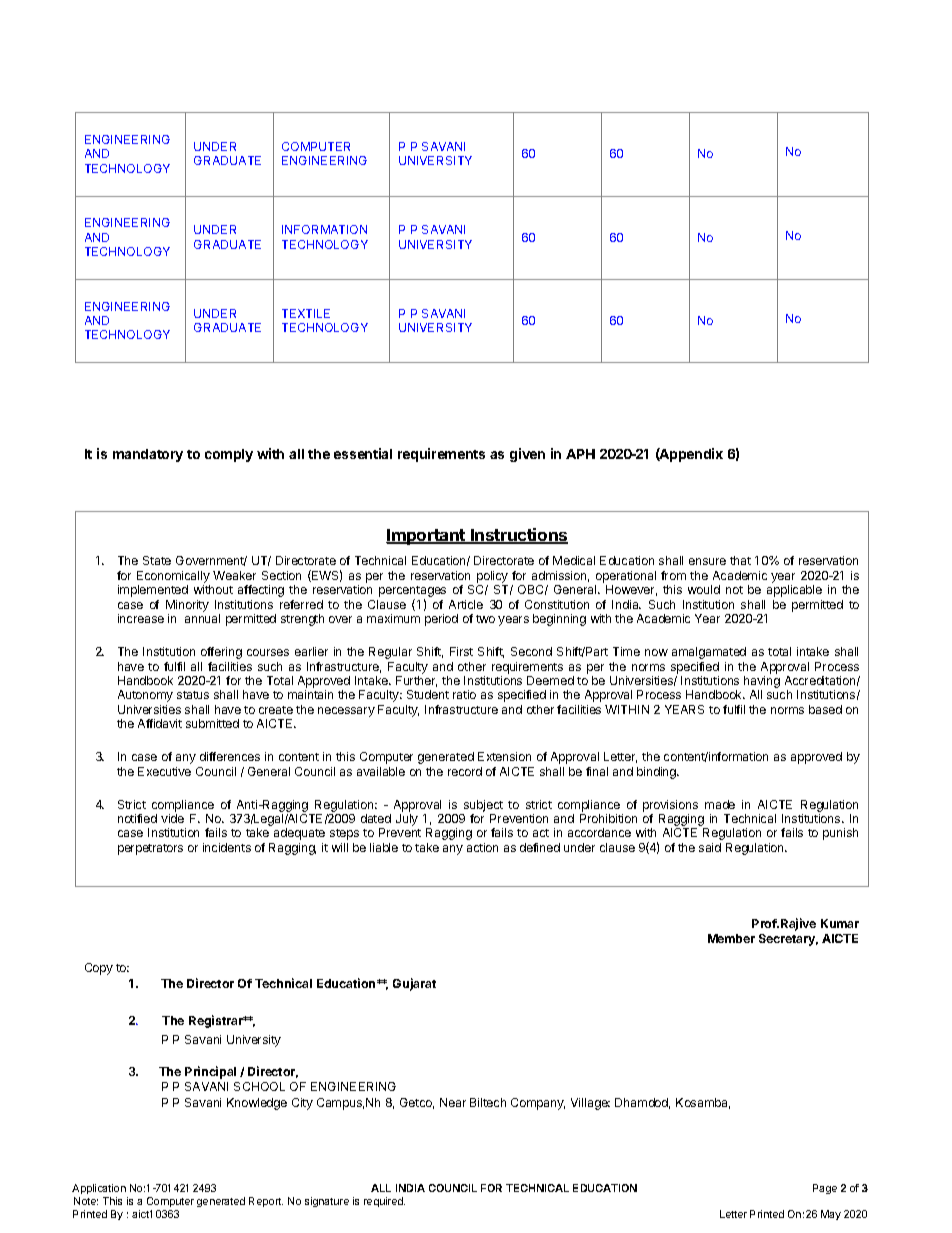  What do you see at coordinates (164, 771) in the screenshot?
I see `Executive` at bounding box center [164, 771].
